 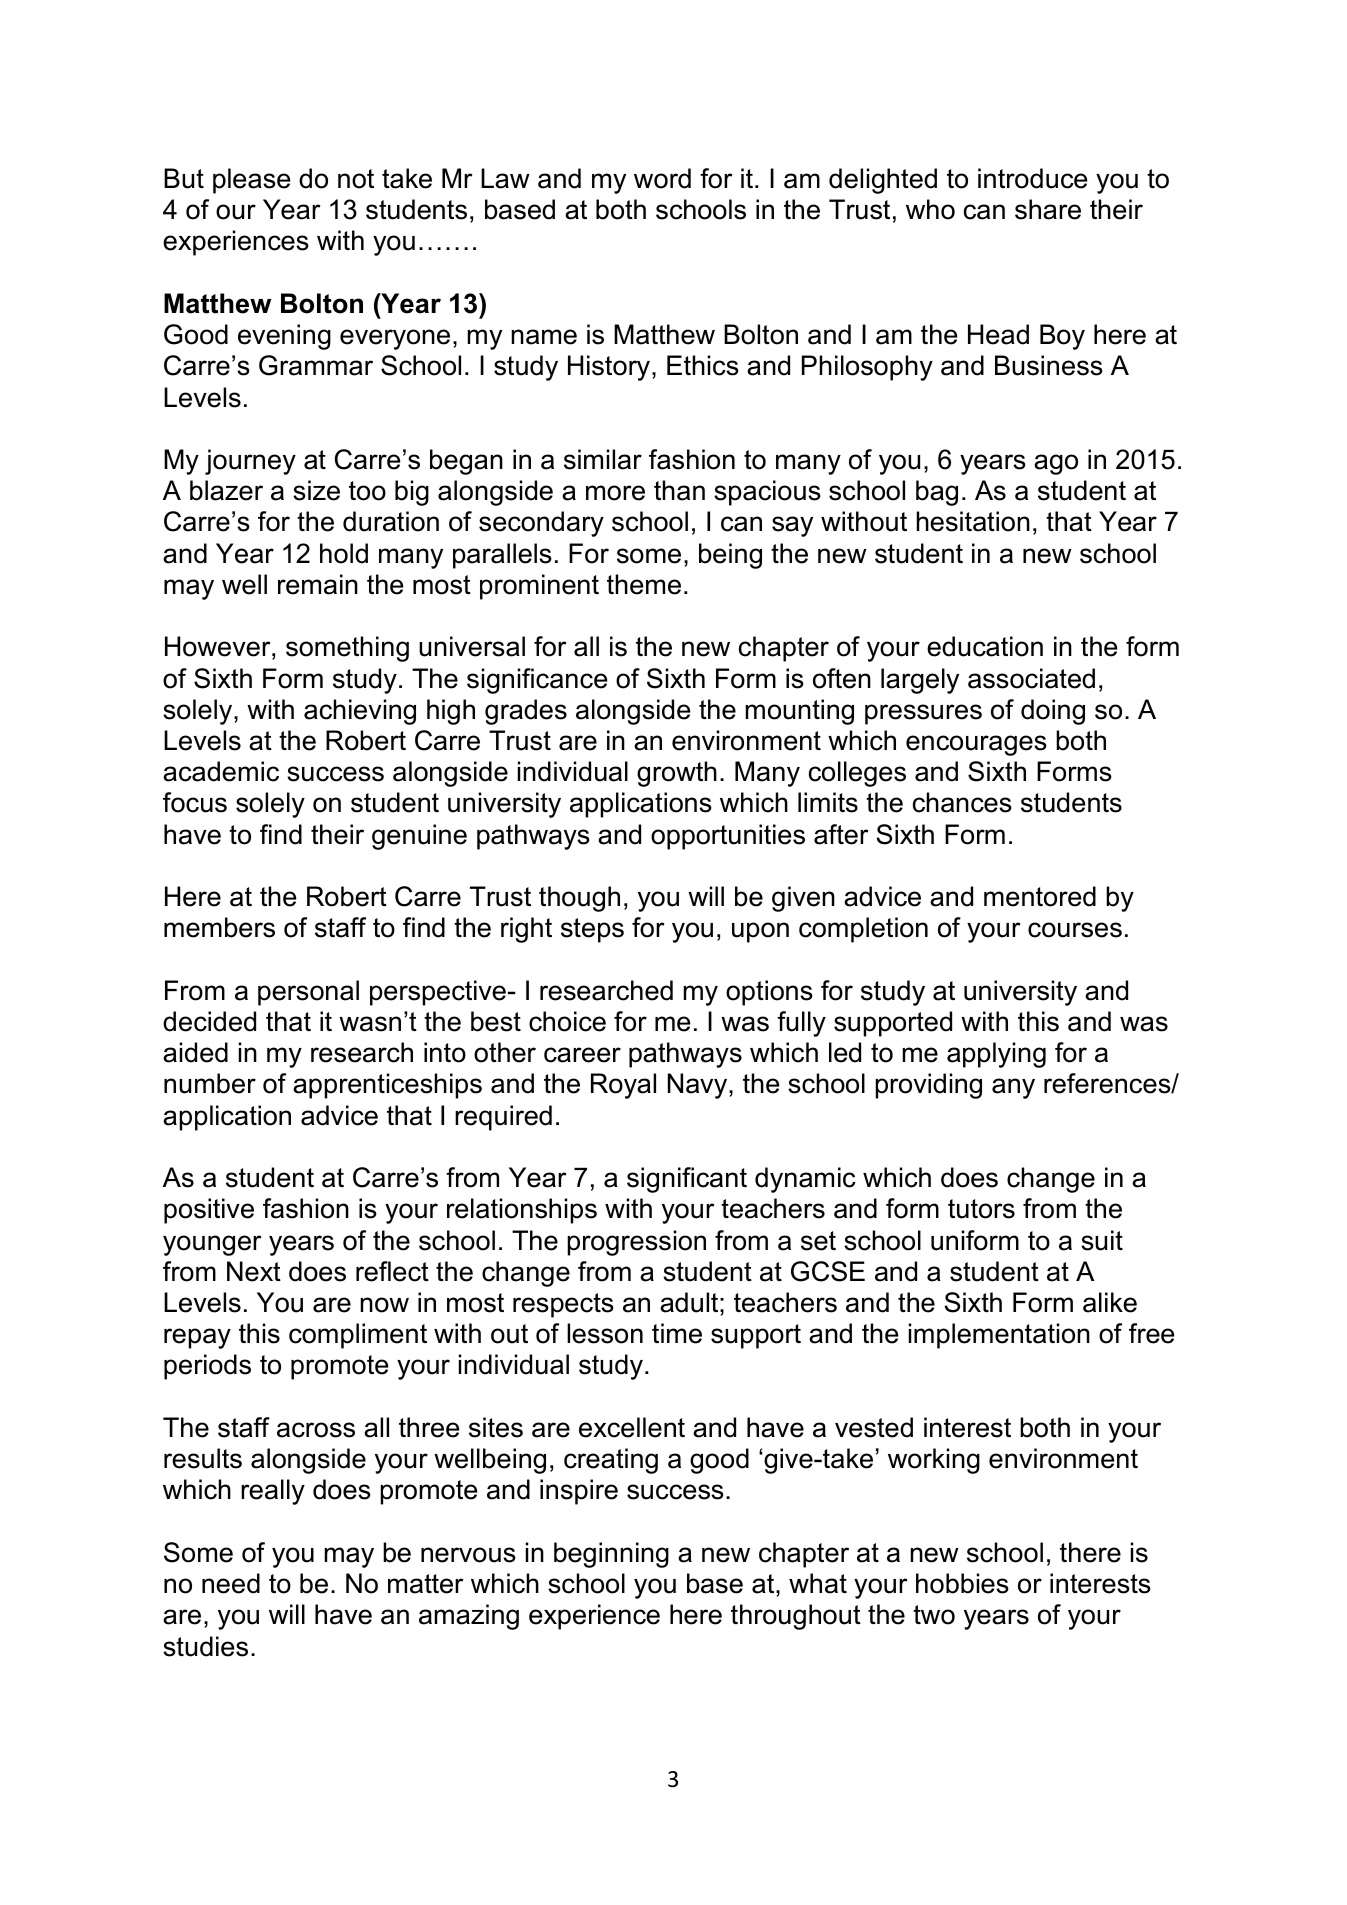 What do you see at coordinates (360, 712) in the document?
I see `achieving` at bounding box center [360, 712].
